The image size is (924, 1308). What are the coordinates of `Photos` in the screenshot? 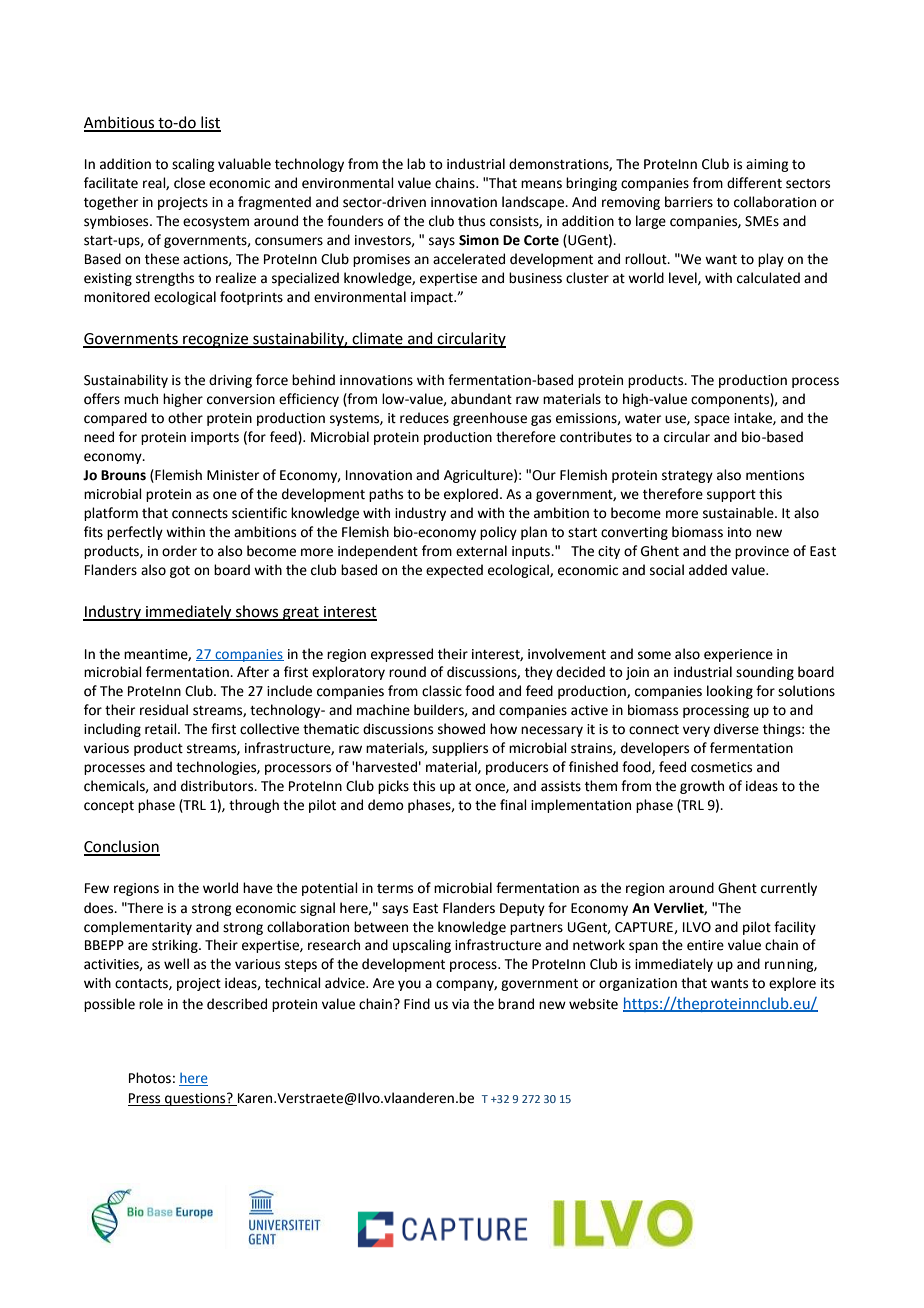 It's located at (150, 1078).
